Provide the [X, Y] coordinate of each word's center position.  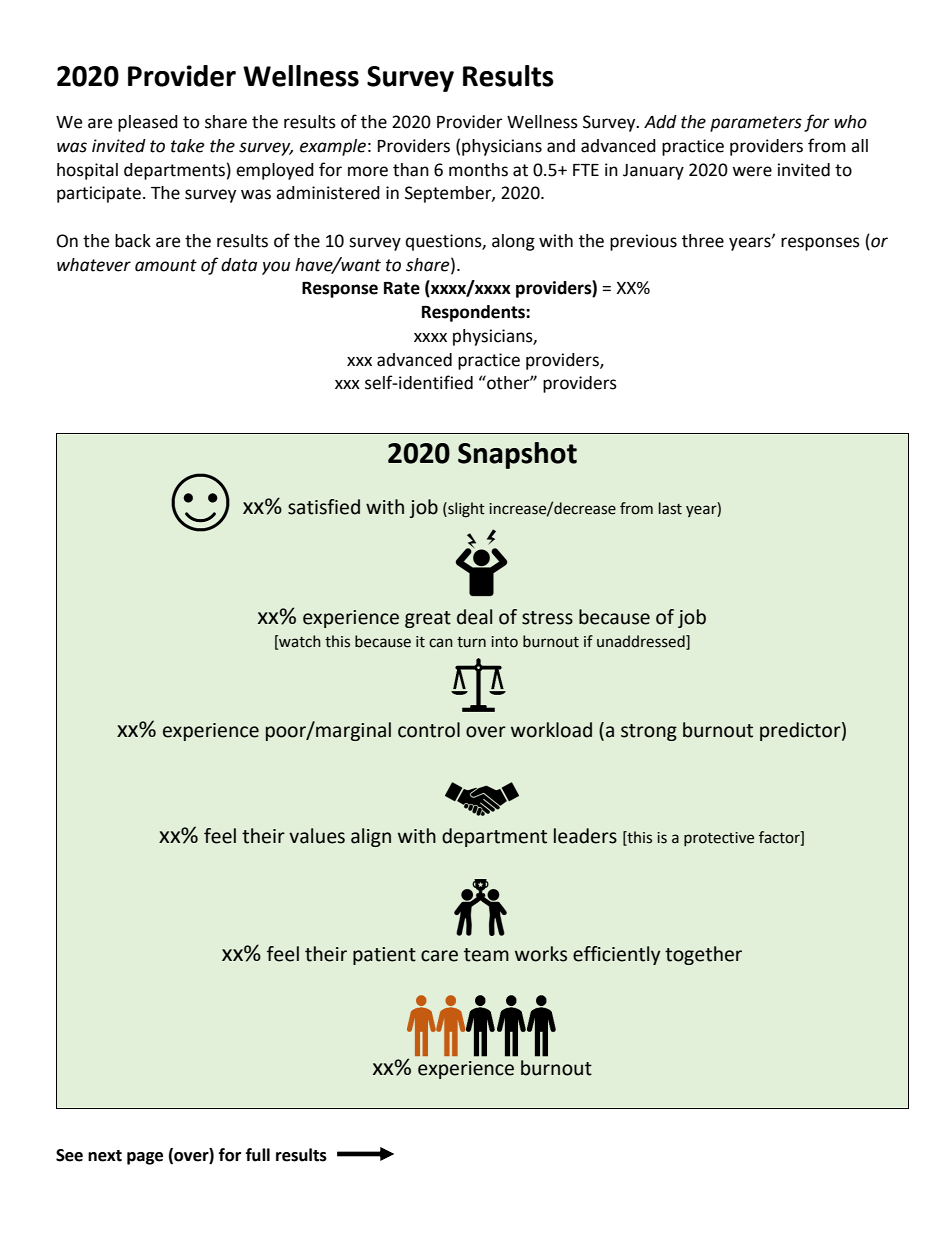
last [670, 508]
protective [719, 839]
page [145, 1158]
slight [465, 510]
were [752, 171]
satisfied [324, 507]
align [371, 837]
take [187, 146]
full [258, 1155]
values [317, 836]
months [478, 170]
